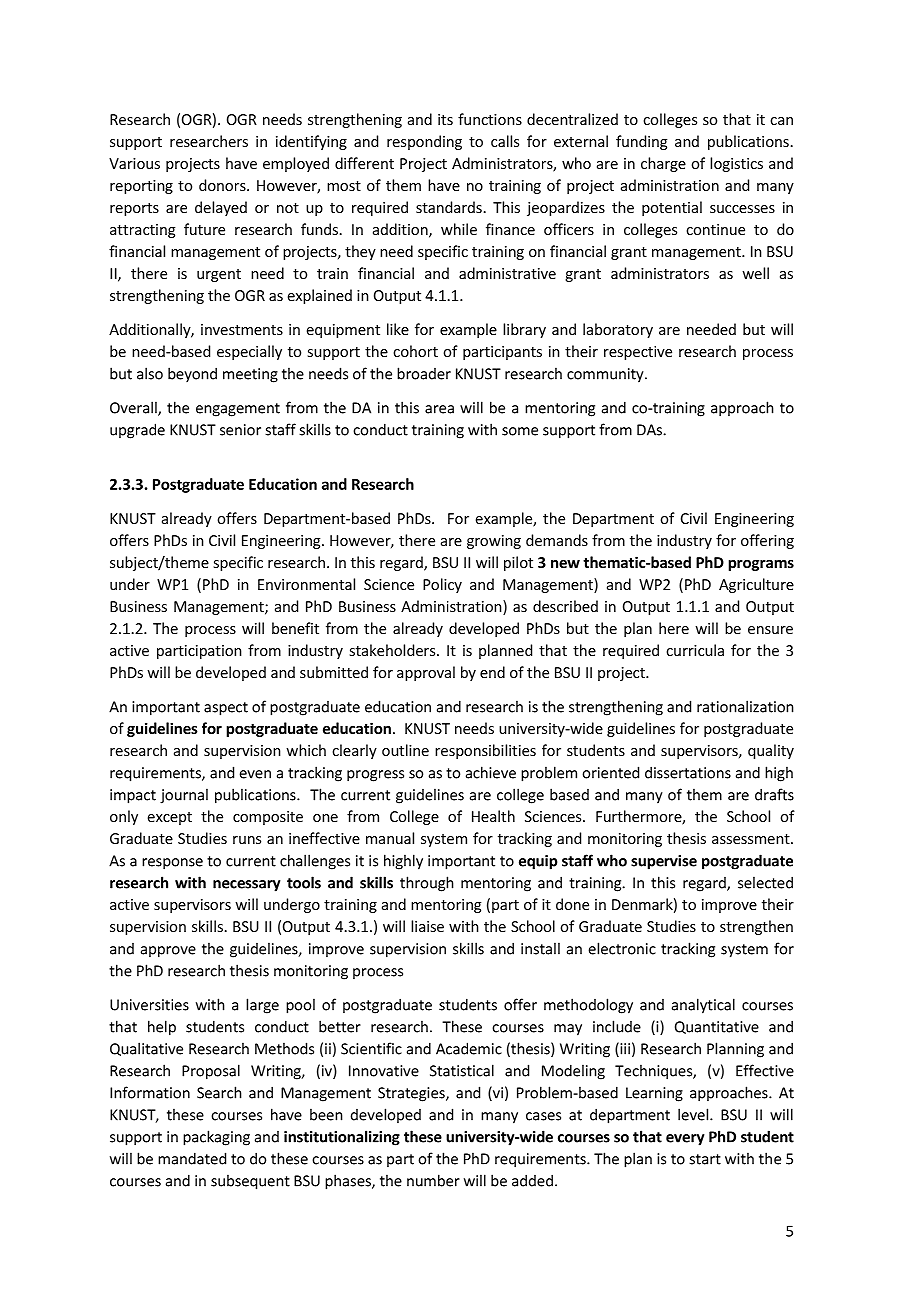  Describe the element at coordinates (736, 164) in the document. I see `logistics` at that location.
